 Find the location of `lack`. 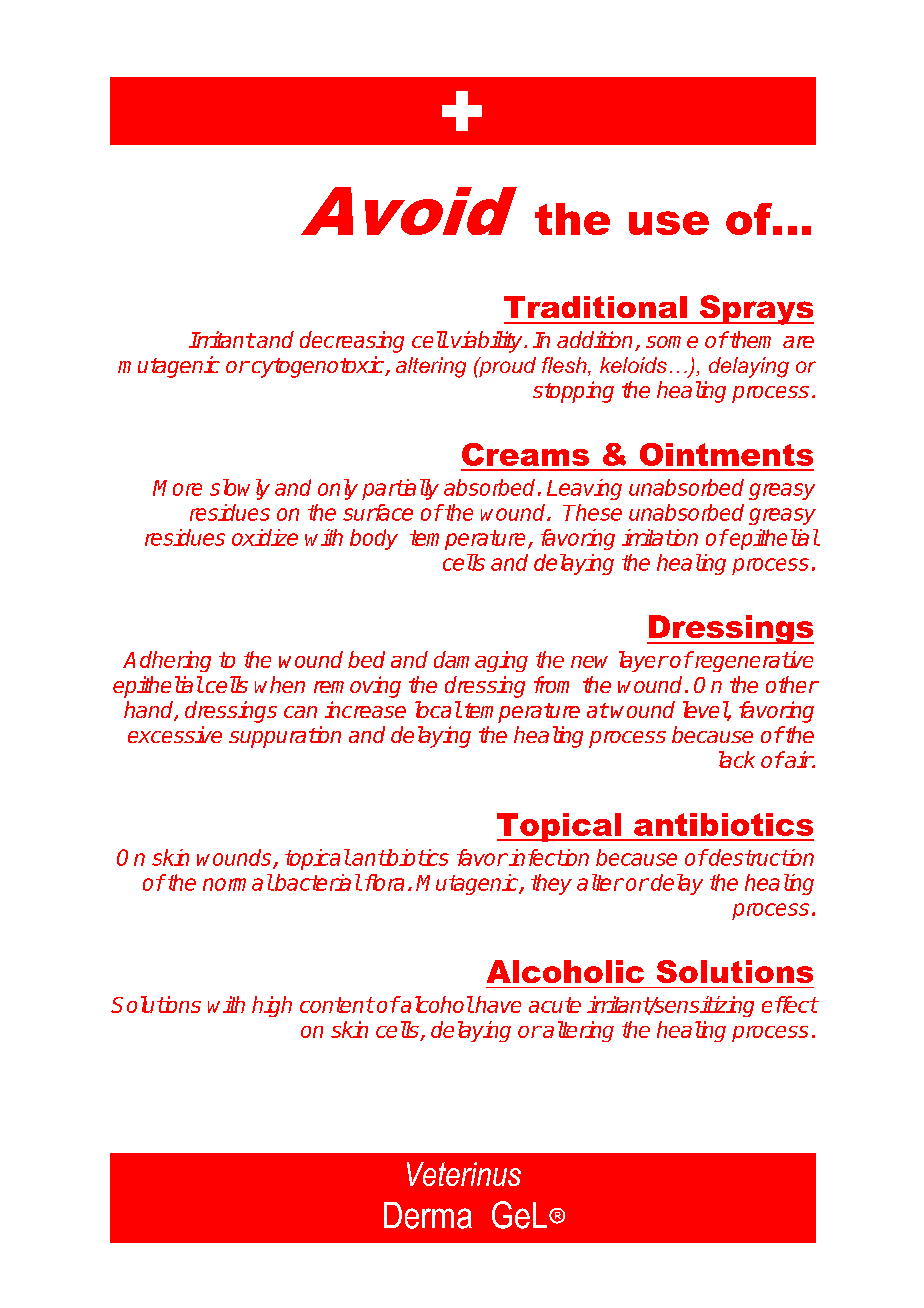

lack is located at coordinates (737, 759).
